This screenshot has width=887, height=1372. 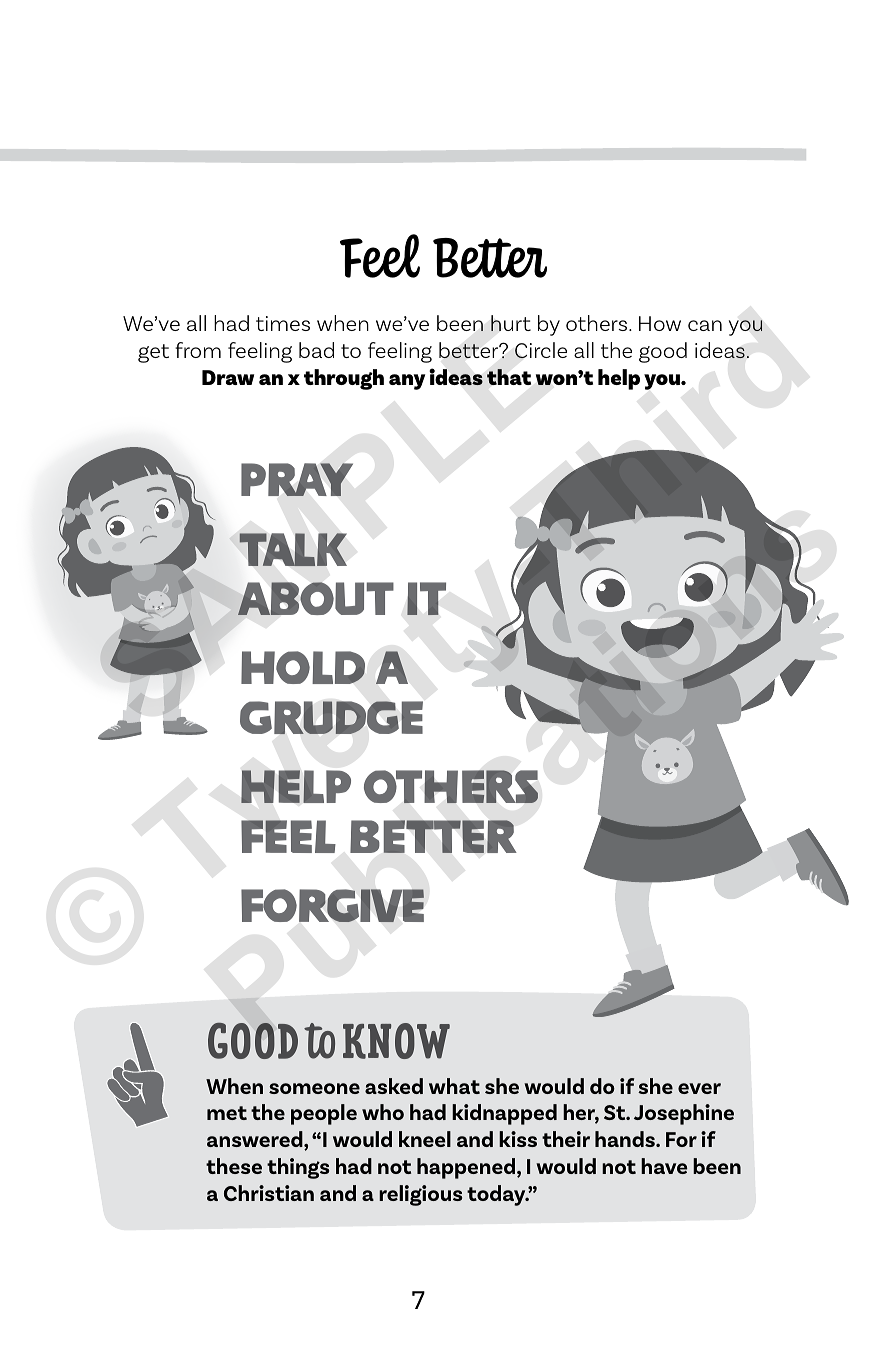 What do you see at coordinates (407, 382) in the screenshot?
I see `any` at bounding box center [407, 382].
